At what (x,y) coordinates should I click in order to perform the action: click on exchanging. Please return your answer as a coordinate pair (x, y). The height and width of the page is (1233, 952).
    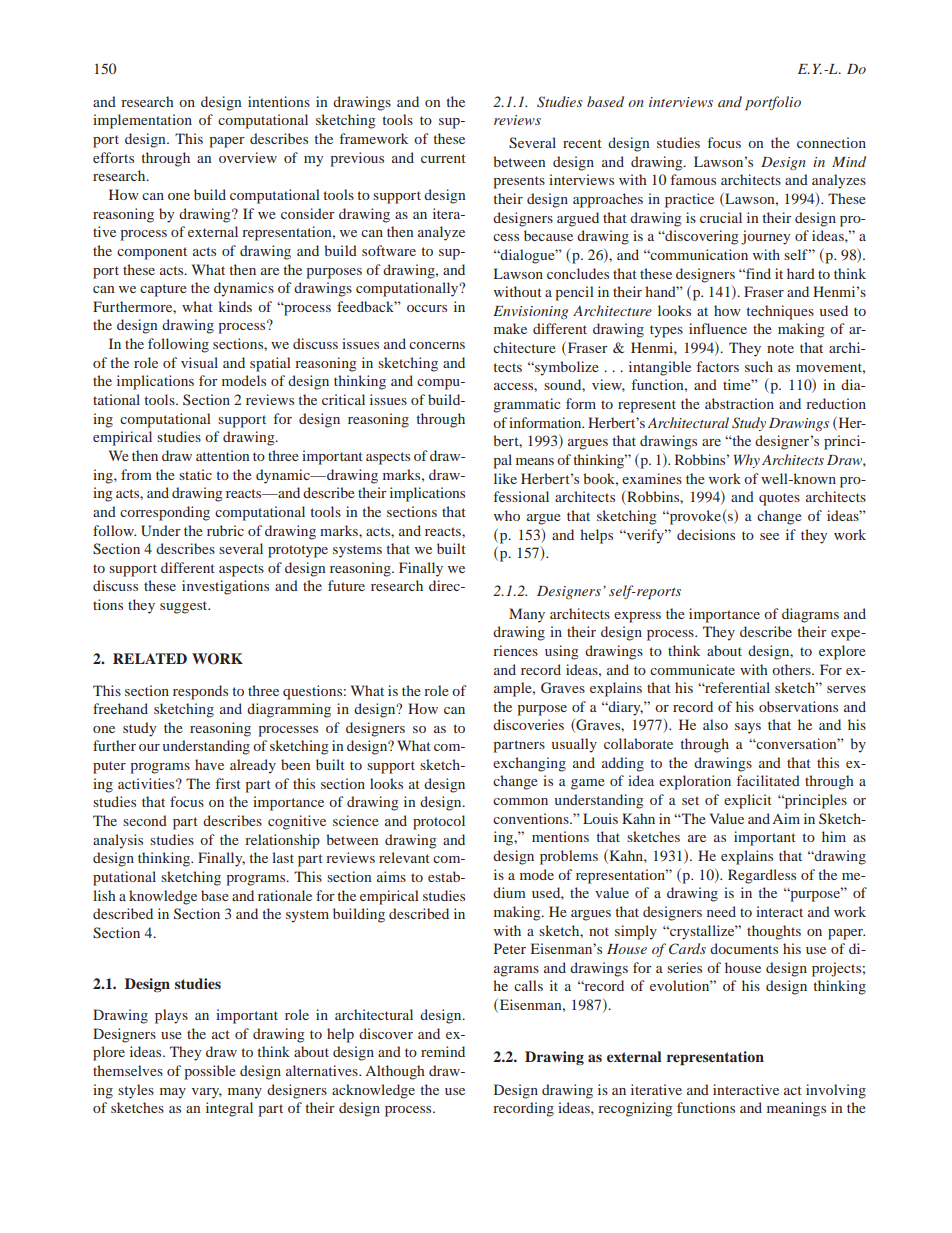
    Looking at the image, I should click on (529, 764).
